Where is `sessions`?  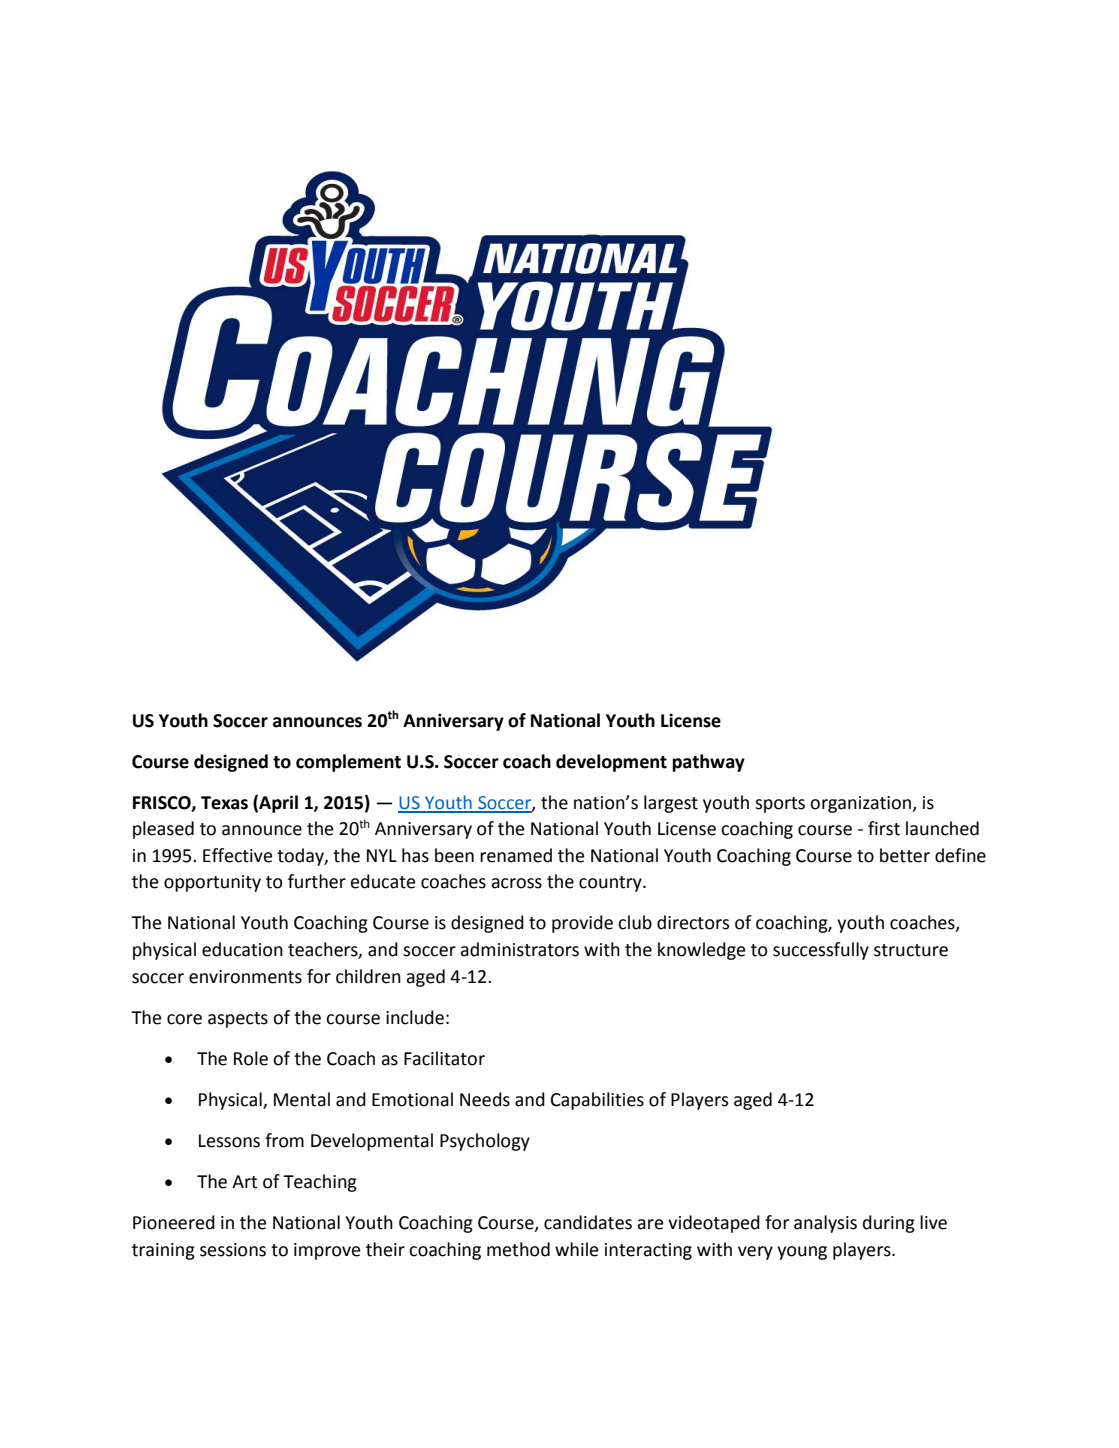 sessions is located at coordinates (233, 1250).
